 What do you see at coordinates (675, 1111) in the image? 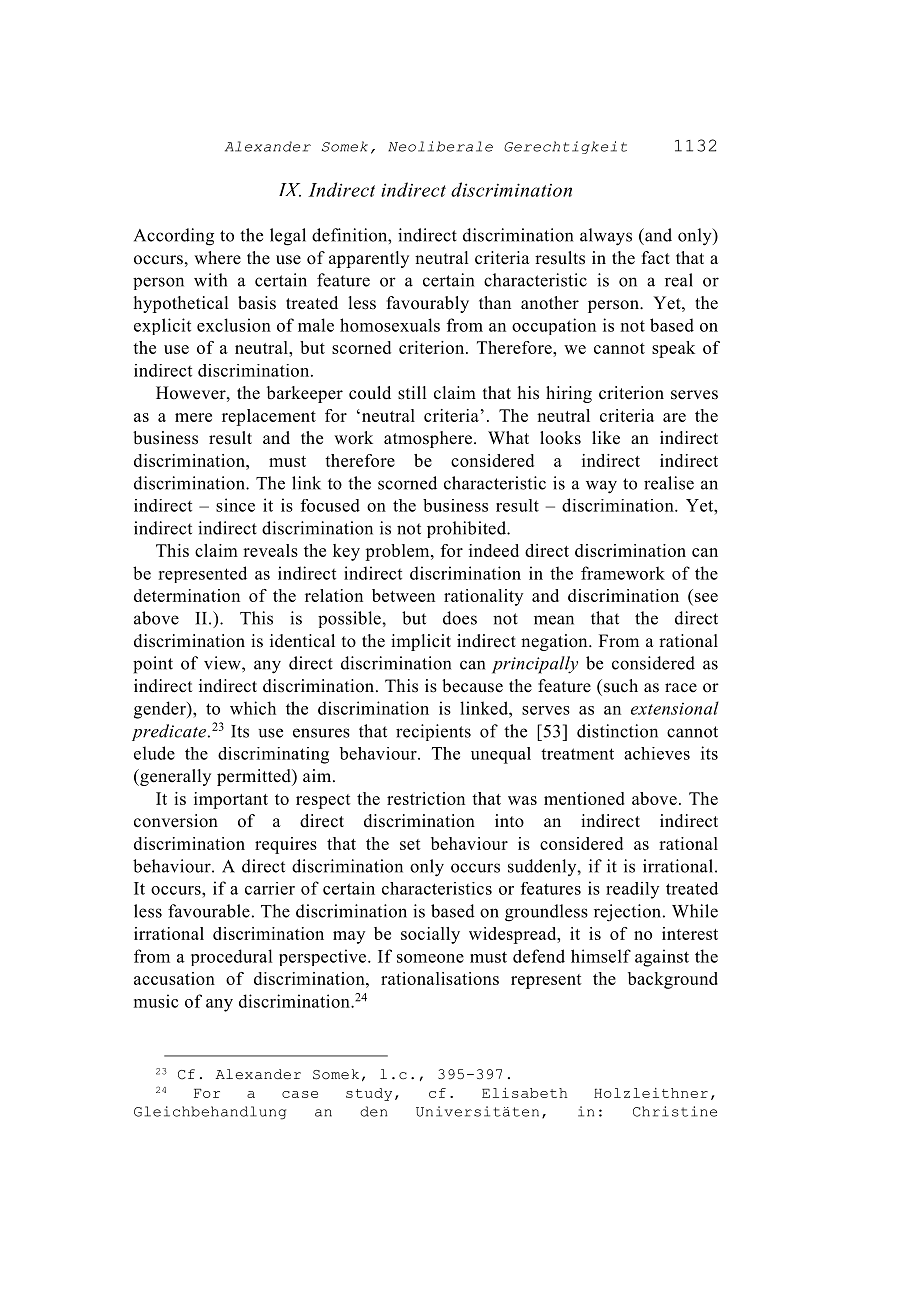
I see `Christine` at bounding box center [675, 1111].
